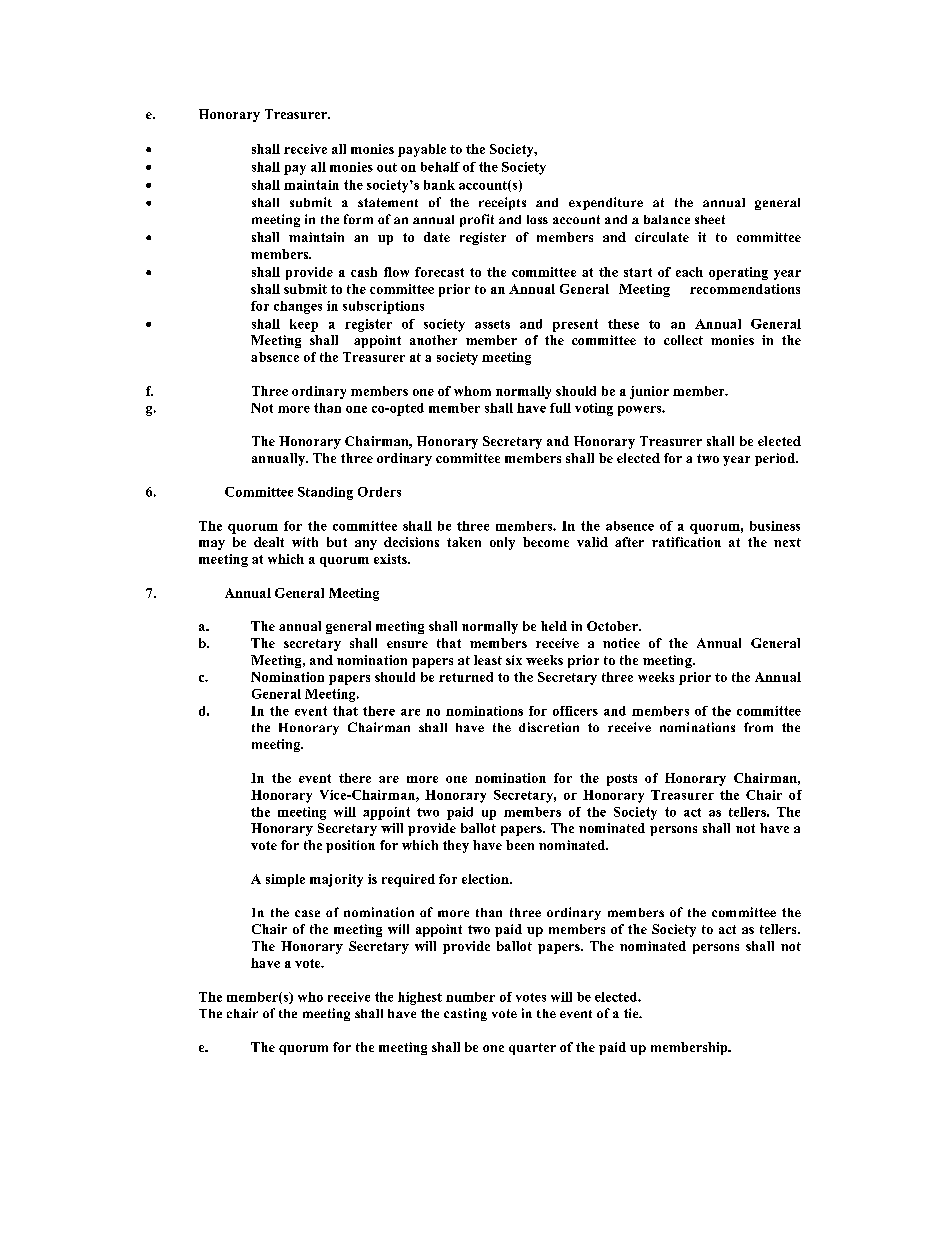 The width and height of the image is (952, 1233). Describe the element at coordinates (710, 219) in the image. I see `sheet` at that location.
